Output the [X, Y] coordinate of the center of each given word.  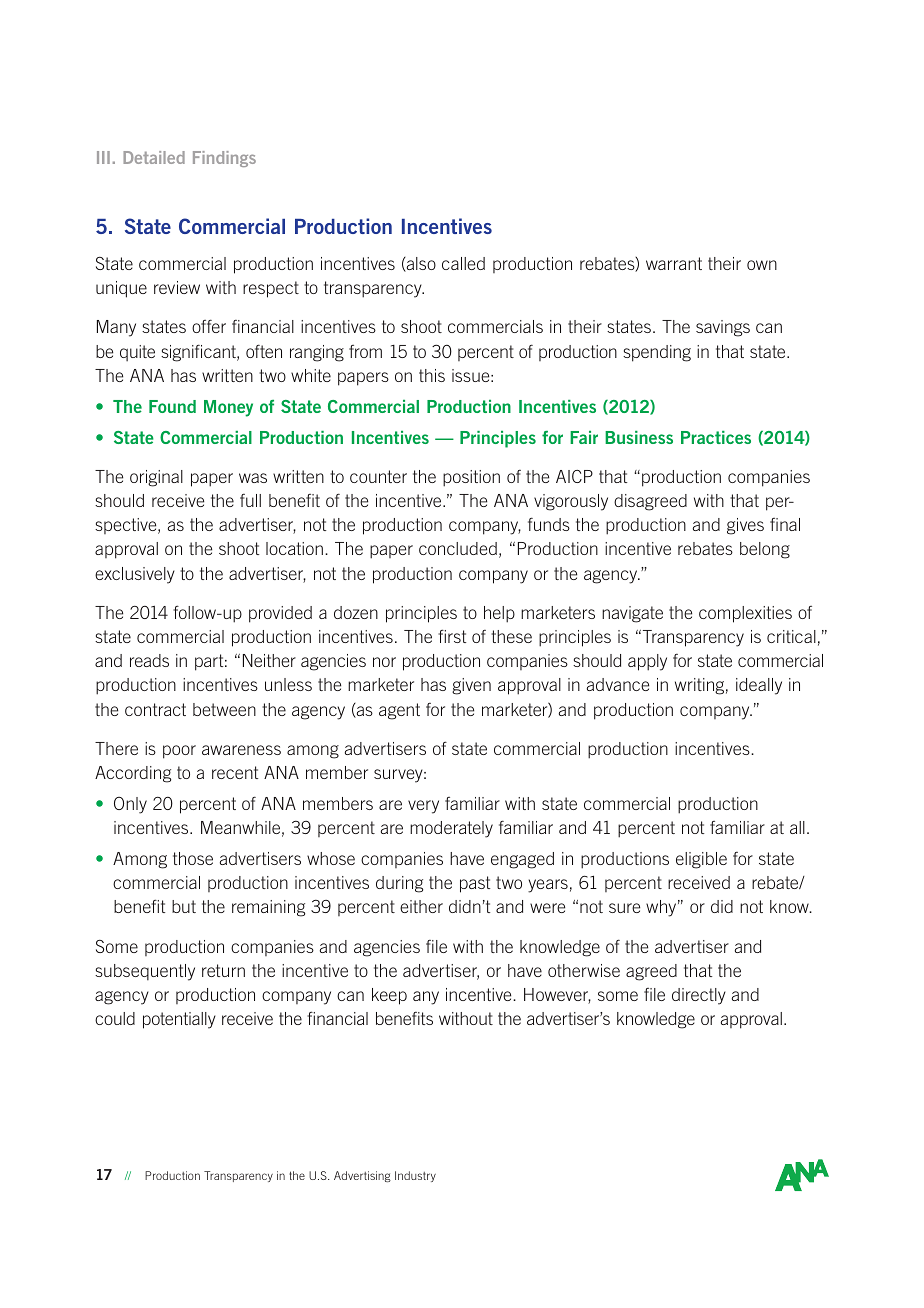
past [475, 884]
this [432, 375]
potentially [179, 1020]
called [463, 263]
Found [172, 406]
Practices [716, 437]
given [471, 686]
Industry [415, 1176]
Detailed [154, 157]
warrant [674, 263]
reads [149, 660]
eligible [701, 860]
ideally [759, 686]
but [184, 906]
